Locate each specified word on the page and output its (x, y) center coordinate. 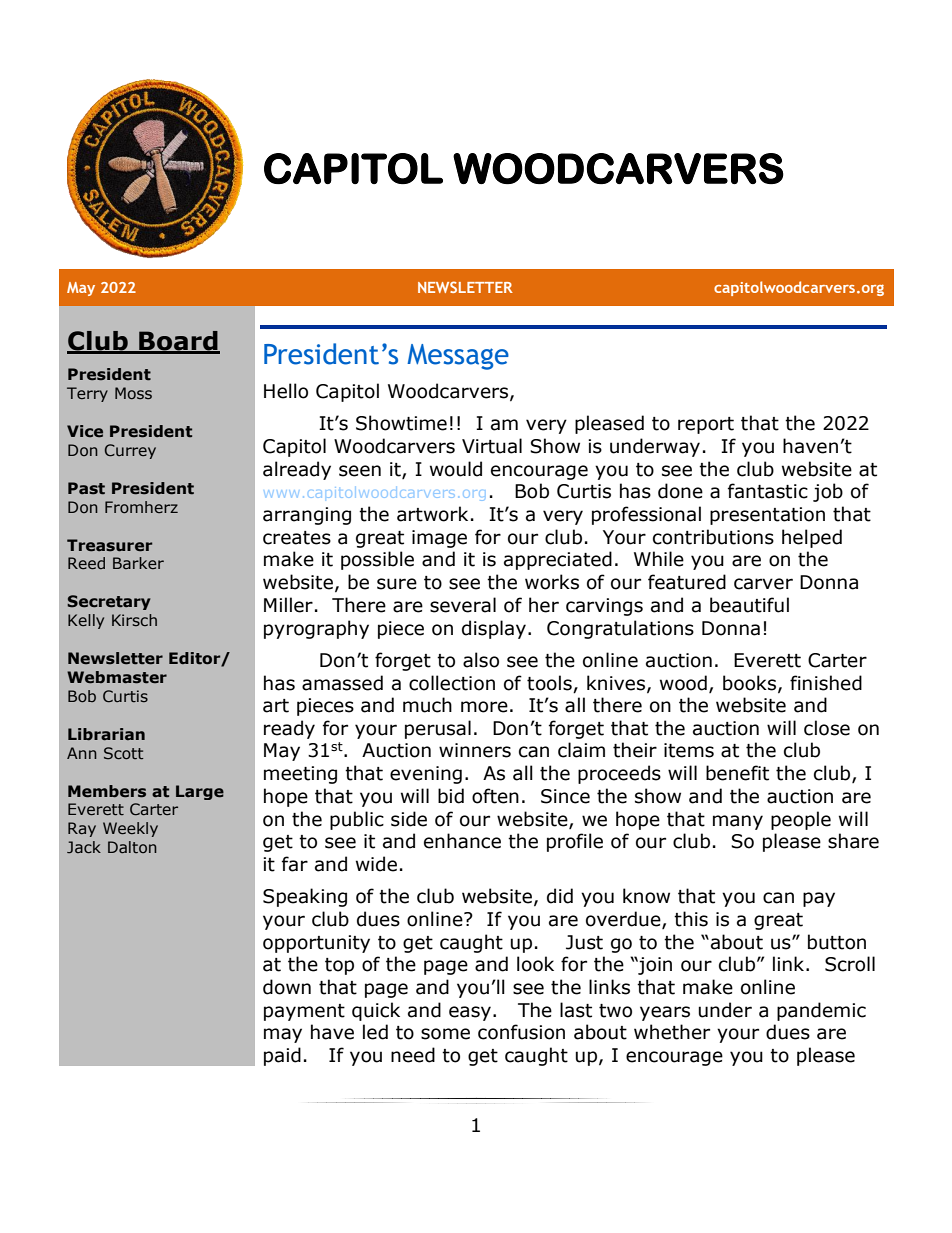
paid (282, 1056)
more (484, 707)
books (751, 683)
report (706, 425)
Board (178, 342)
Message (458, 357)
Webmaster (117, 677)
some (445, 1034)
